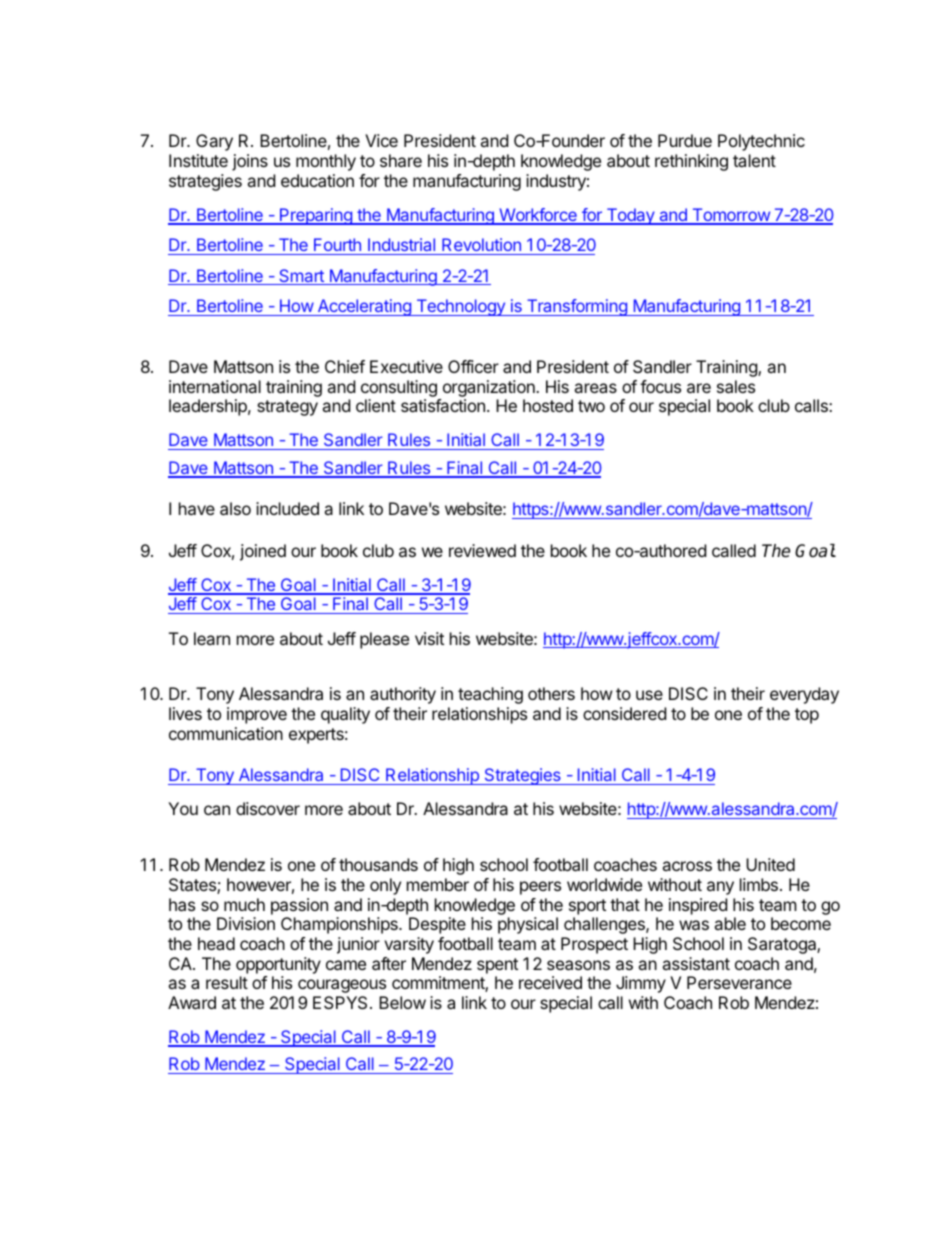 This screenshot has height=1233, width=952. I want to click on Perseverance, so click(739, 982).
